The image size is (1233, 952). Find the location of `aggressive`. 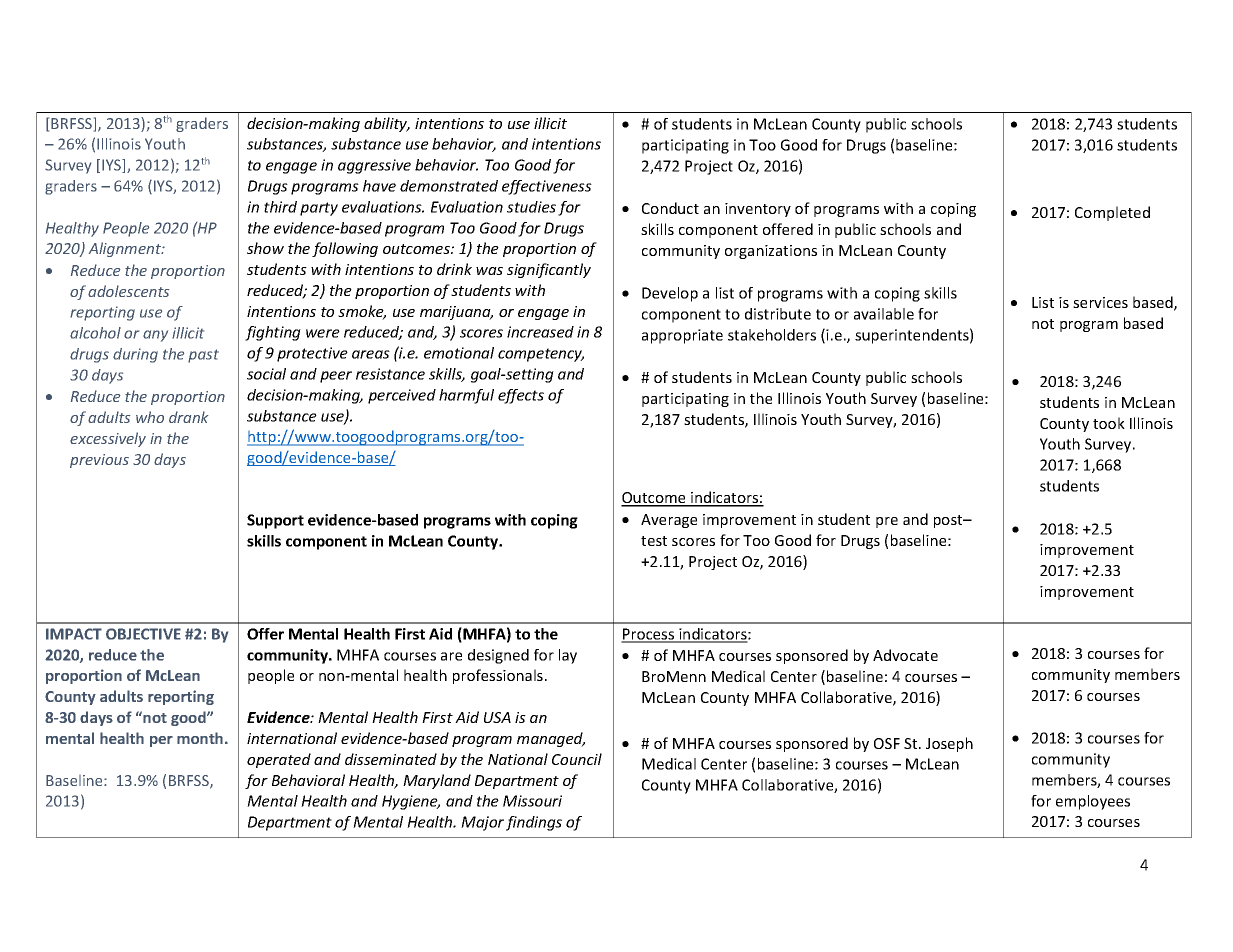

aggressive is located at coordinates (374, 166).
